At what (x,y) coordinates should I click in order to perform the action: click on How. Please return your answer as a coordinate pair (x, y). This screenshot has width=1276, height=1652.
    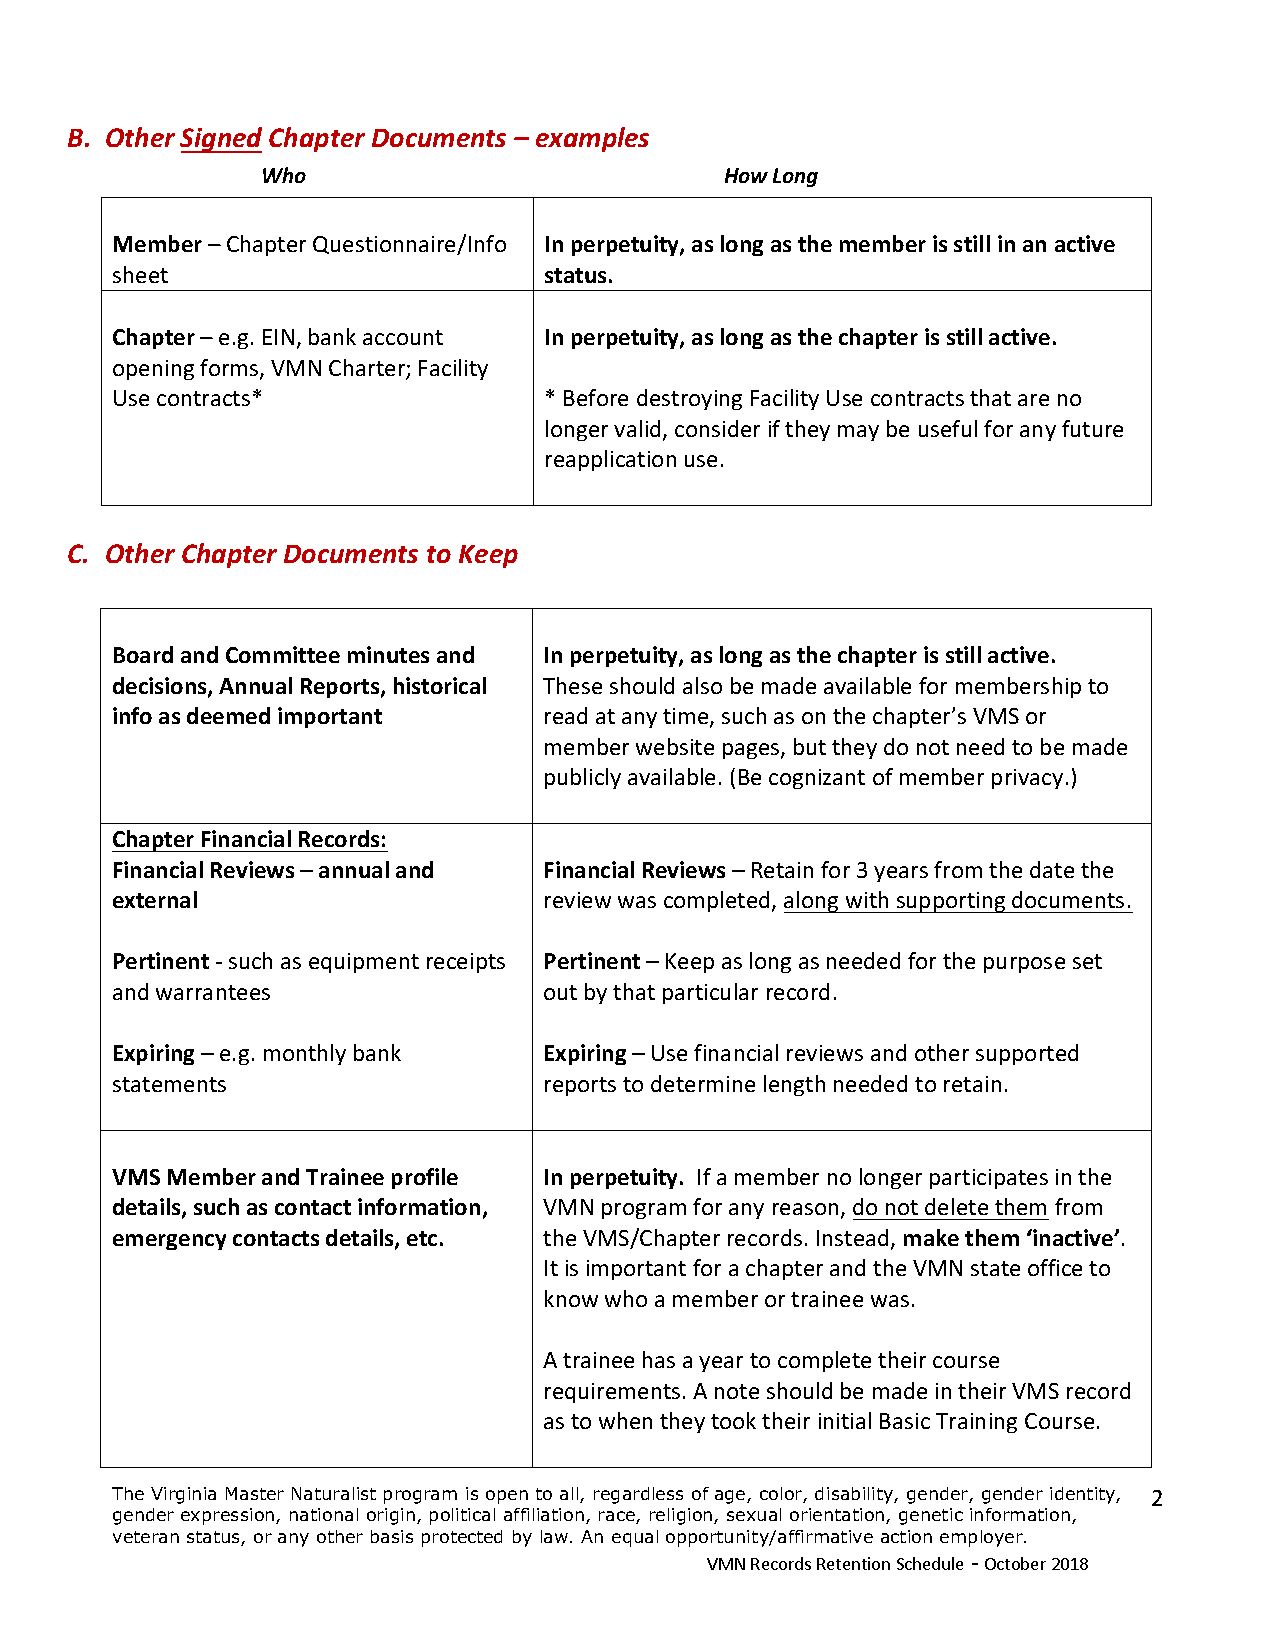
    Looking at the image, I should click on (746, 175).
